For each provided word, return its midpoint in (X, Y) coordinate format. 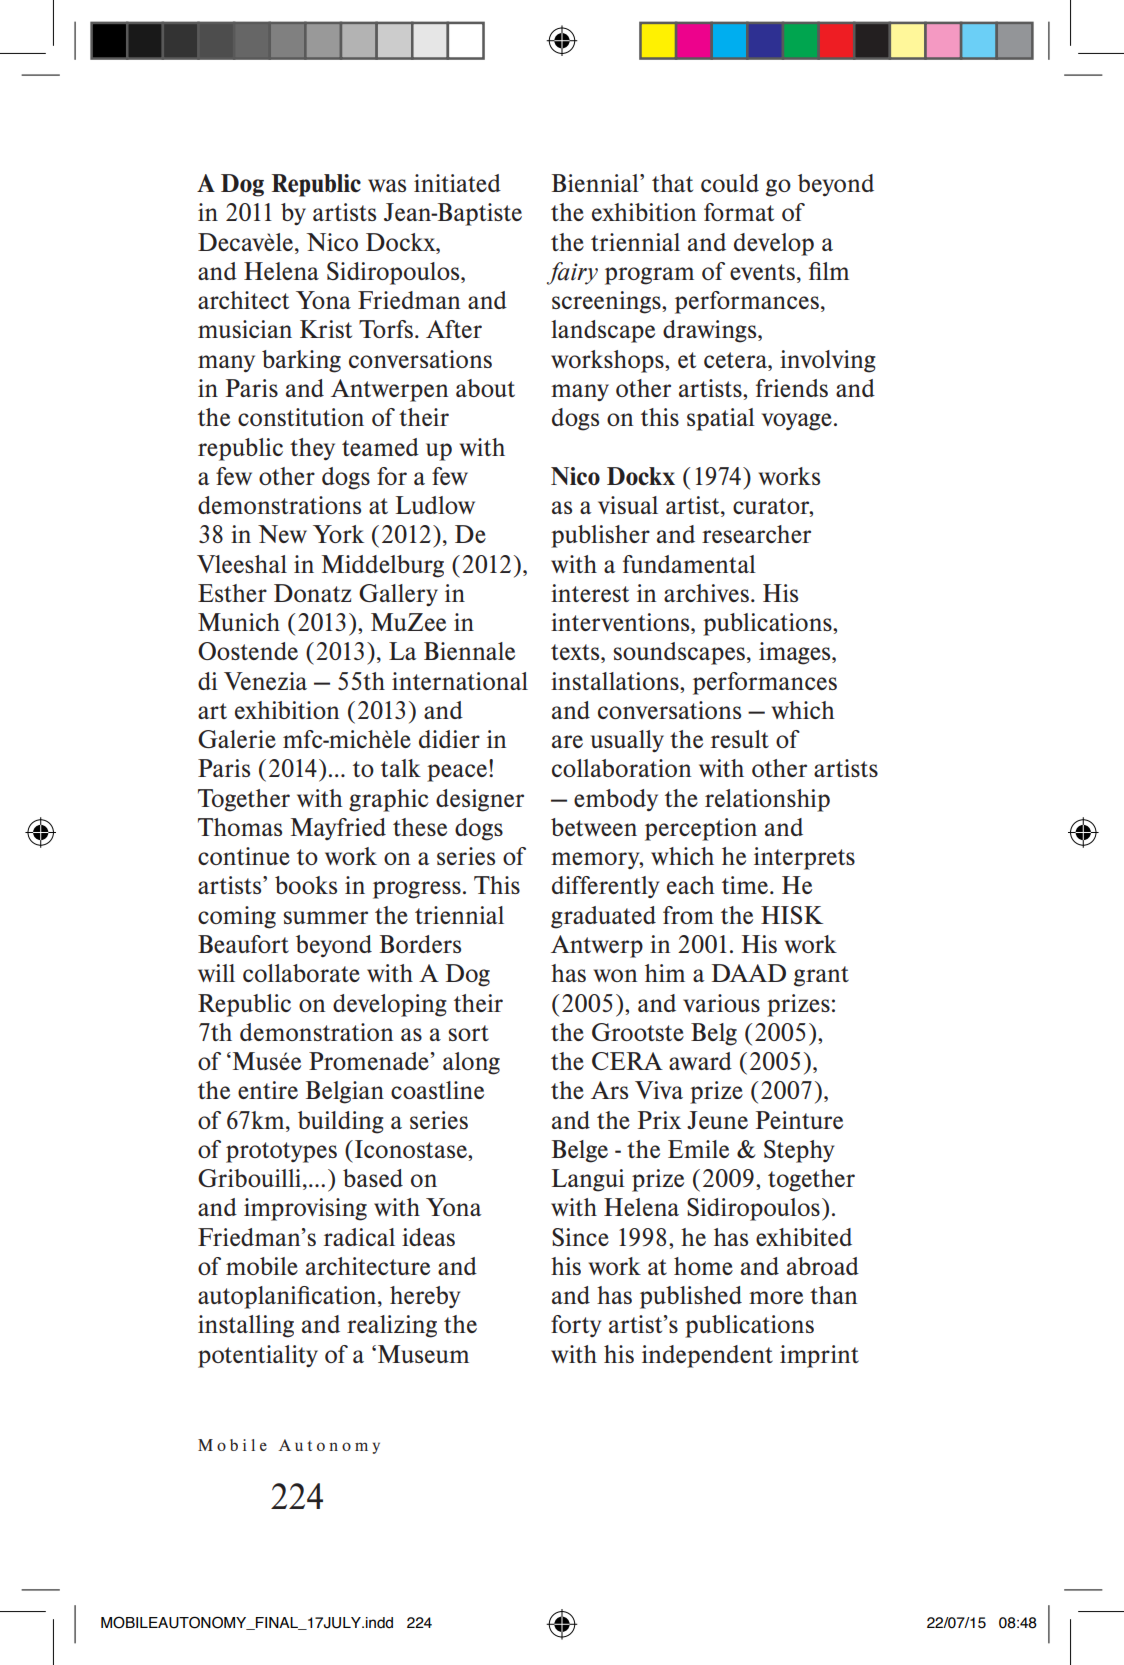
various (721, 1003)
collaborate (301, 973)
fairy (572, 273)
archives (706, 593)
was (387, 185)
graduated (603, 917)
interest (590, 593)
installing (246, 1326)
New (282, 534)
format (739, 212)
